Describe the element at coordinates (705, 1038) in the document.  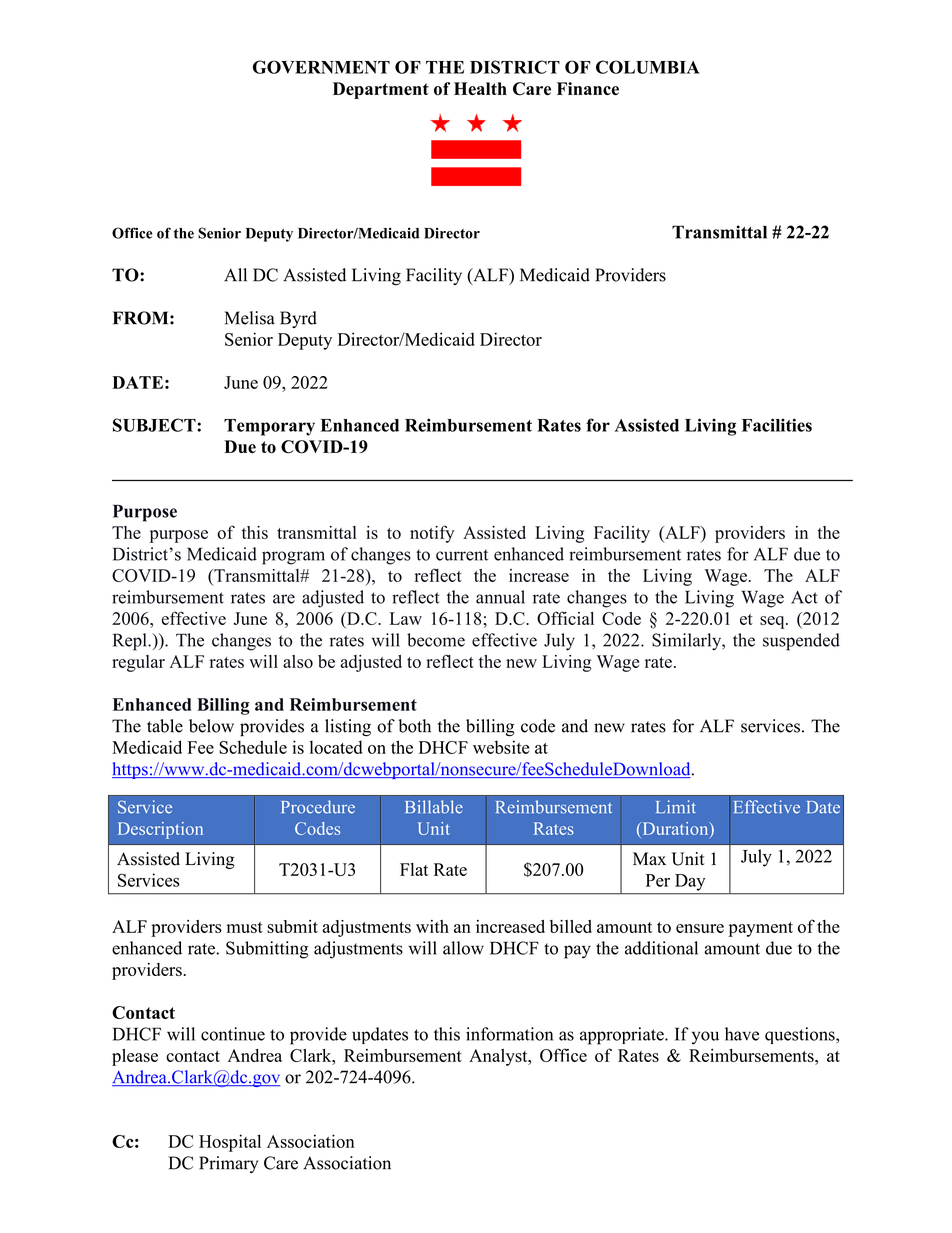
I see `you` at that location.
